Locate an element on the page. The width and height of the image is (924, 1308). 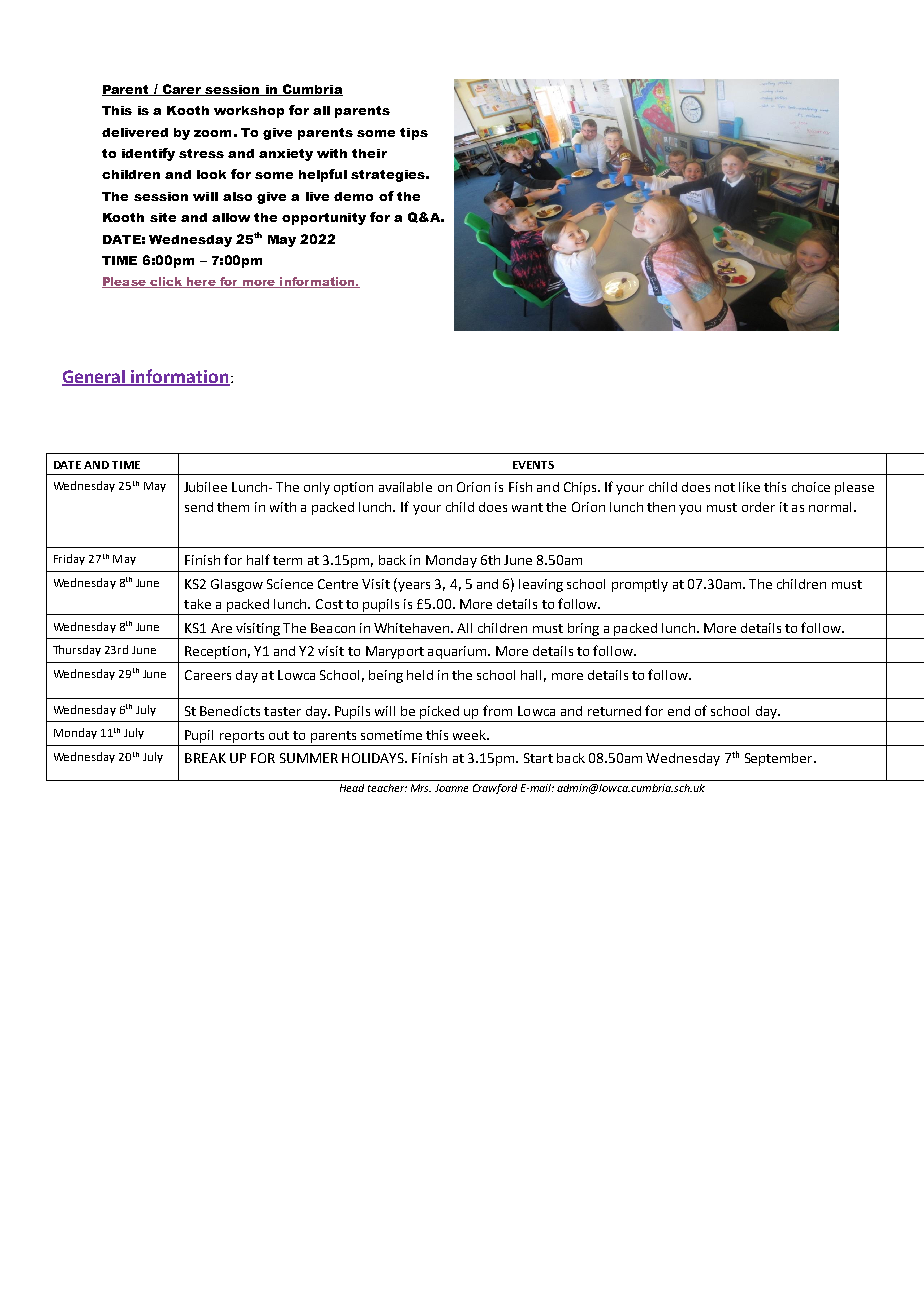
take is located at coordinates (197, 604).
